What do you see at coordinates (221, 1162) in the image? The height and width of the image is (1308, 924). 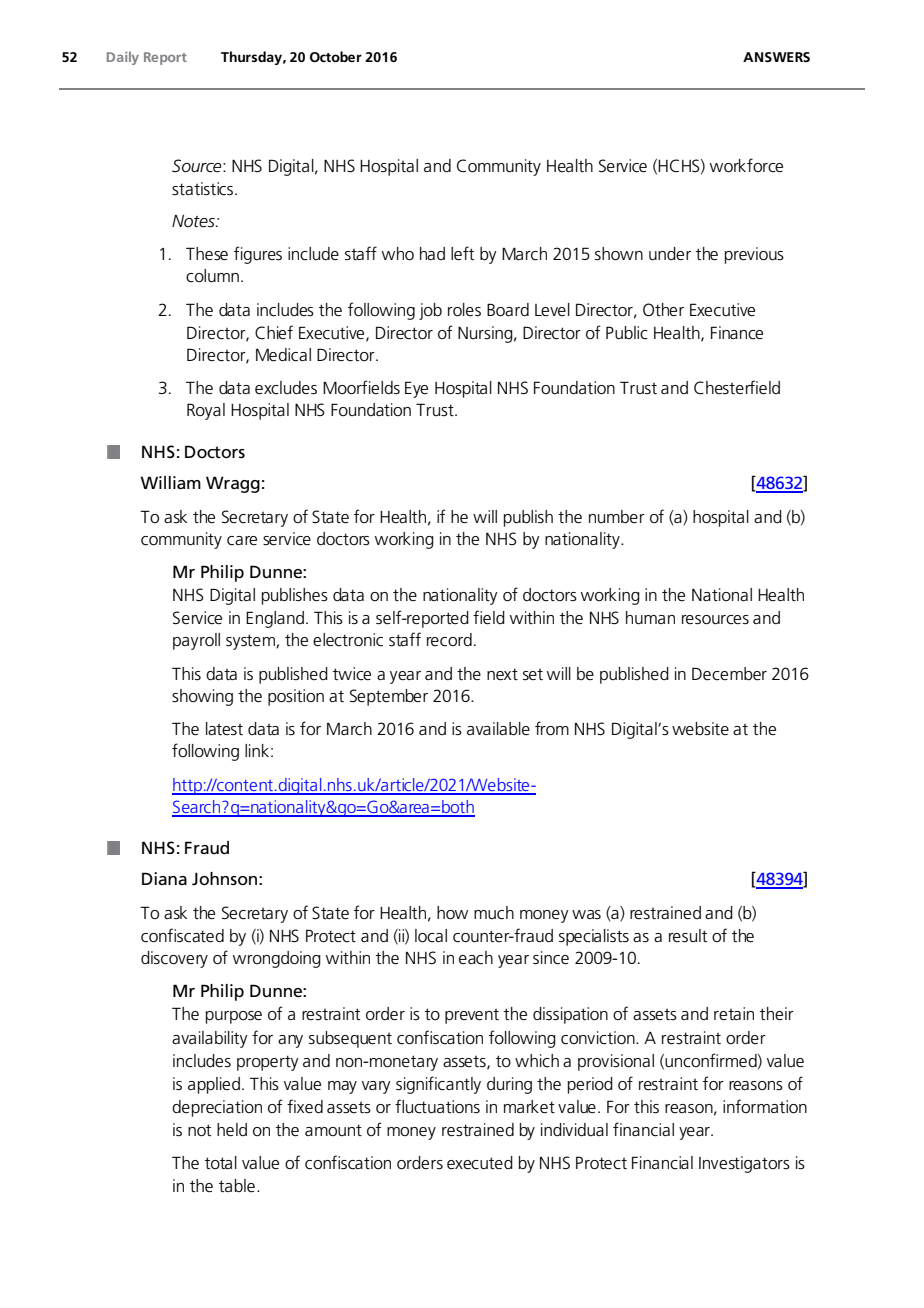 I see `total` at bounding box center [221, 1162].
